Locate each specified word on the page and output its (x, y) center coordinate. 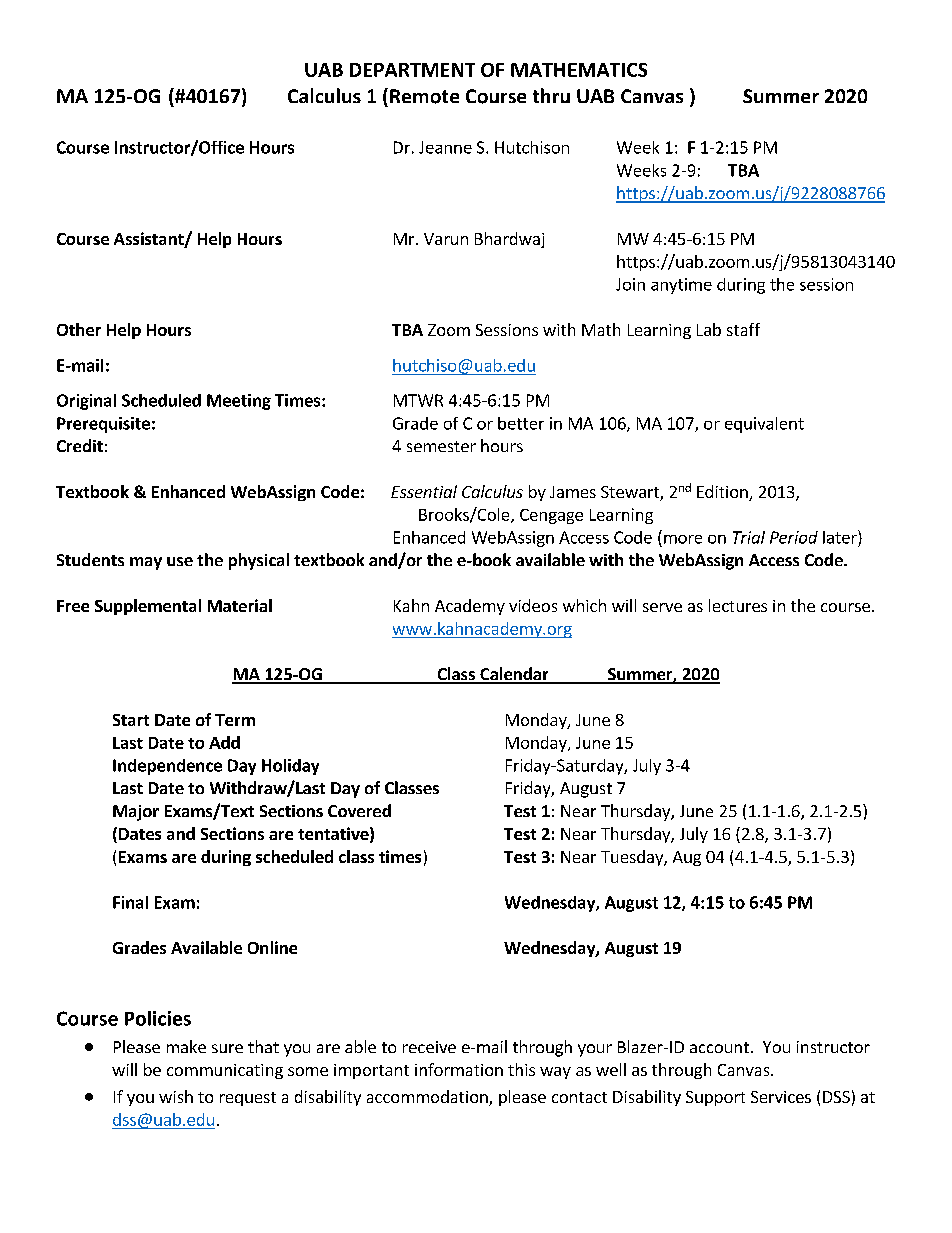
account (719, 1047)
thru (551, 95)
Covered (359, 810)
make (186, 1046)
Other (79, 329)
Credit (80, 445)
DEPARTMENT (412, 70)
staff (743, 329)
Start (131, 720)
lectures (738, 605)
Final (130, 902)
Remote (424, 96)
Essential (424, 491)
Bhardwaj (509, 240)
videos (533, 605)
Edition (723, 493)
